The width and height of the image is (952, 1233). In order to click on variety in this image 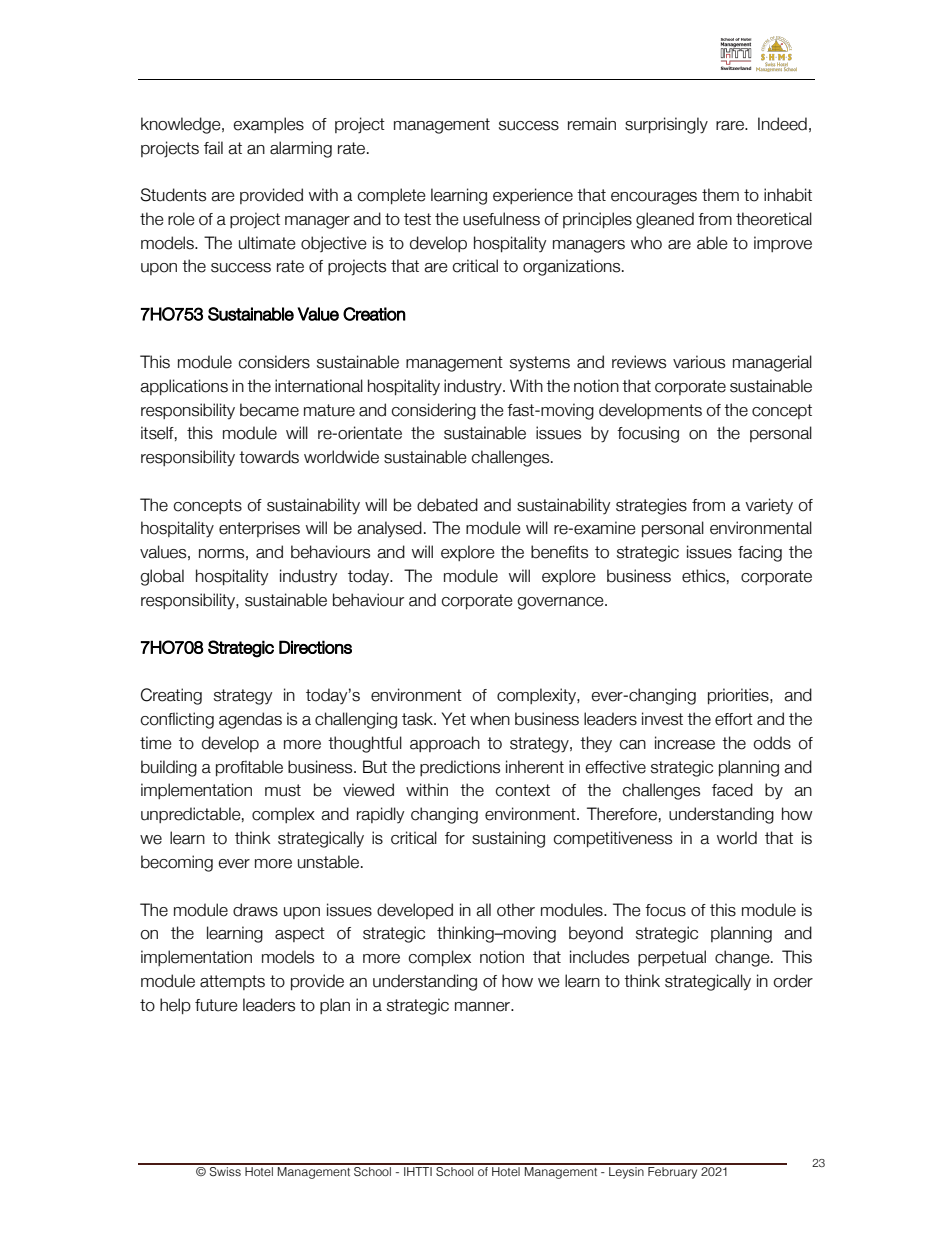, I will do `click(769, 506)`.
